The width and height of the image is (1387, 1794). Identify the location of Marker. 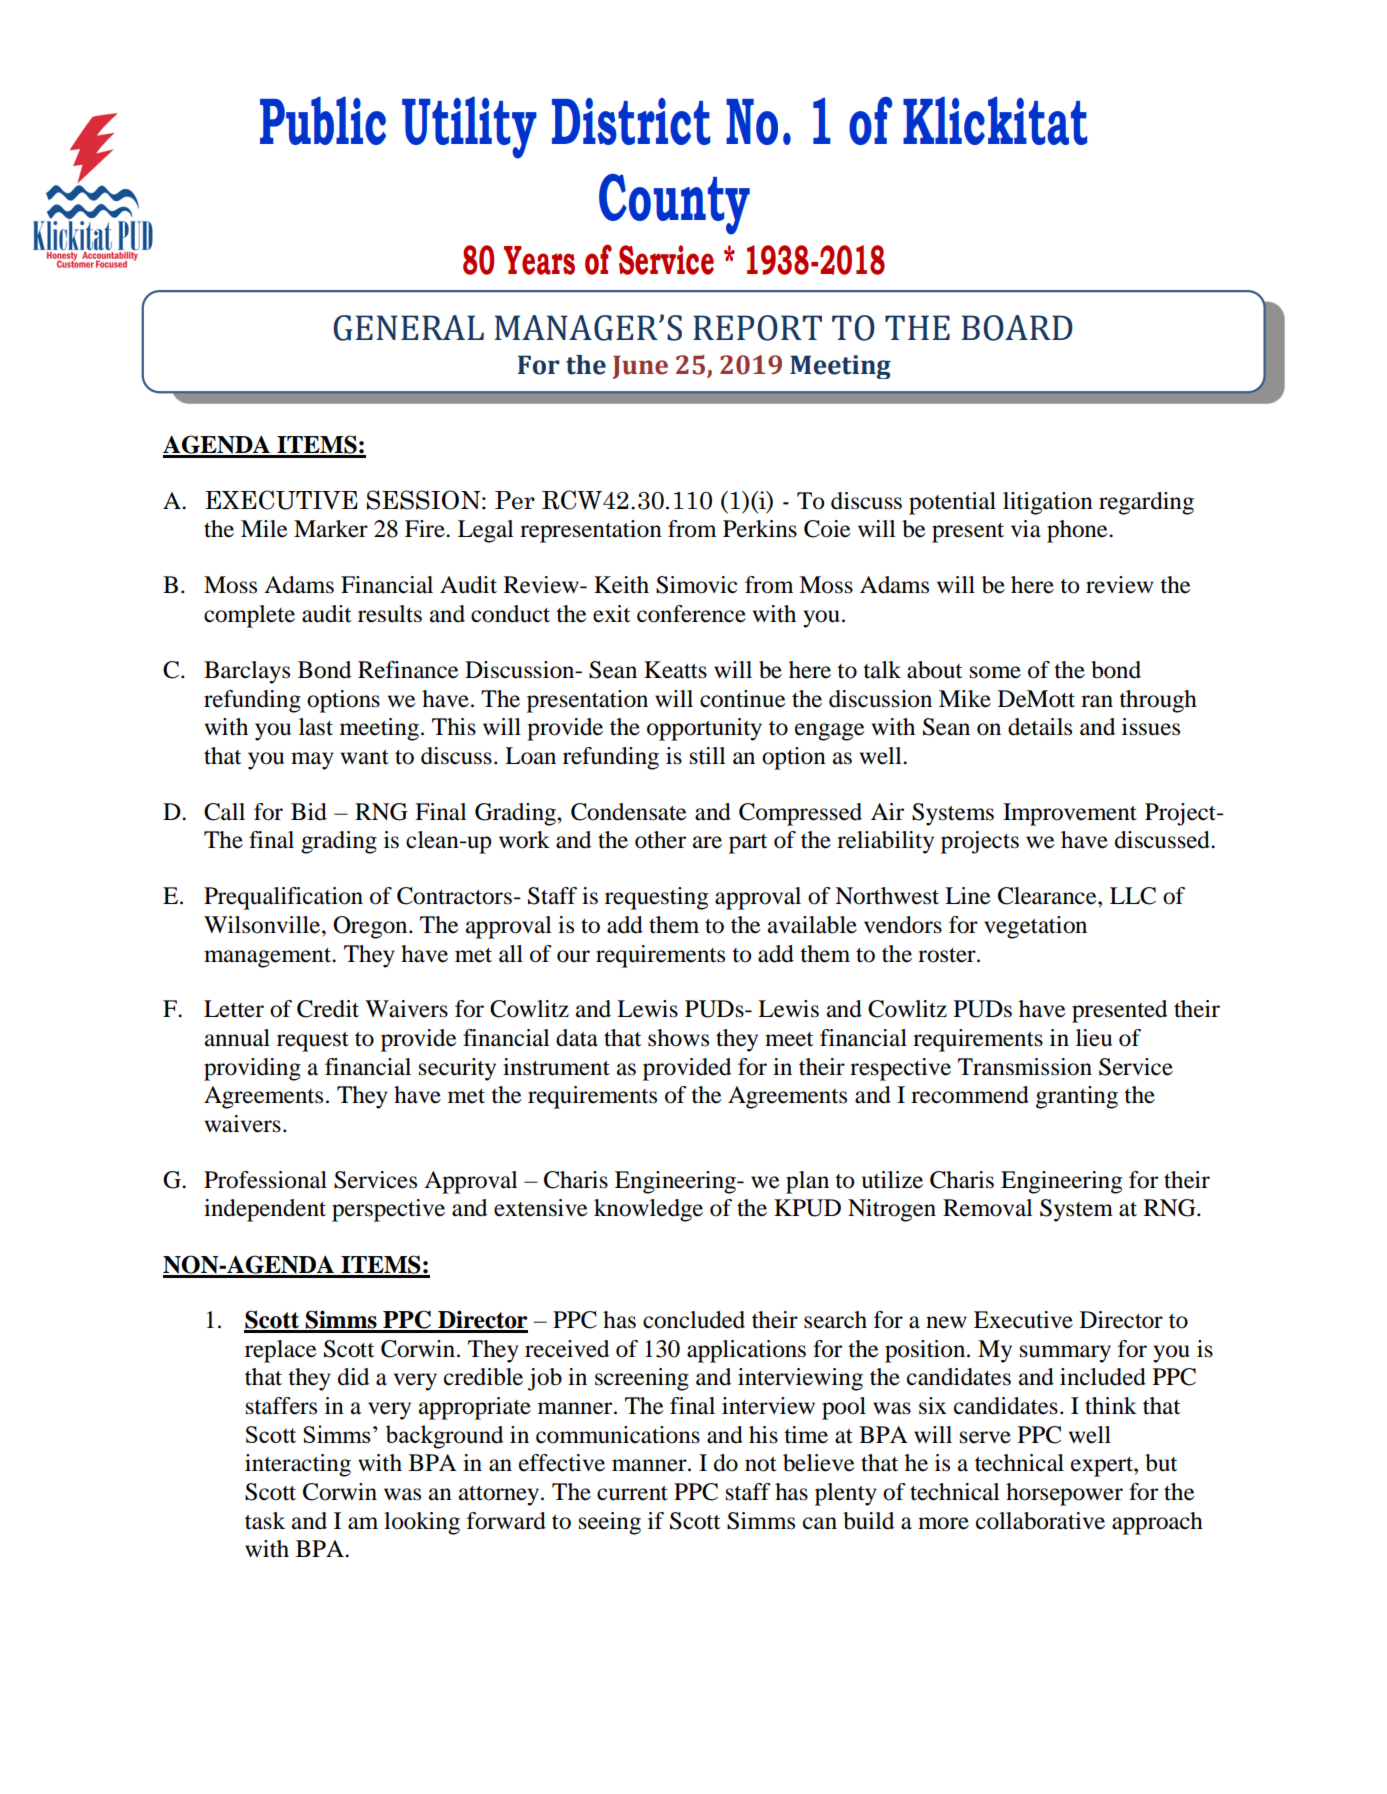
(331, 529).
